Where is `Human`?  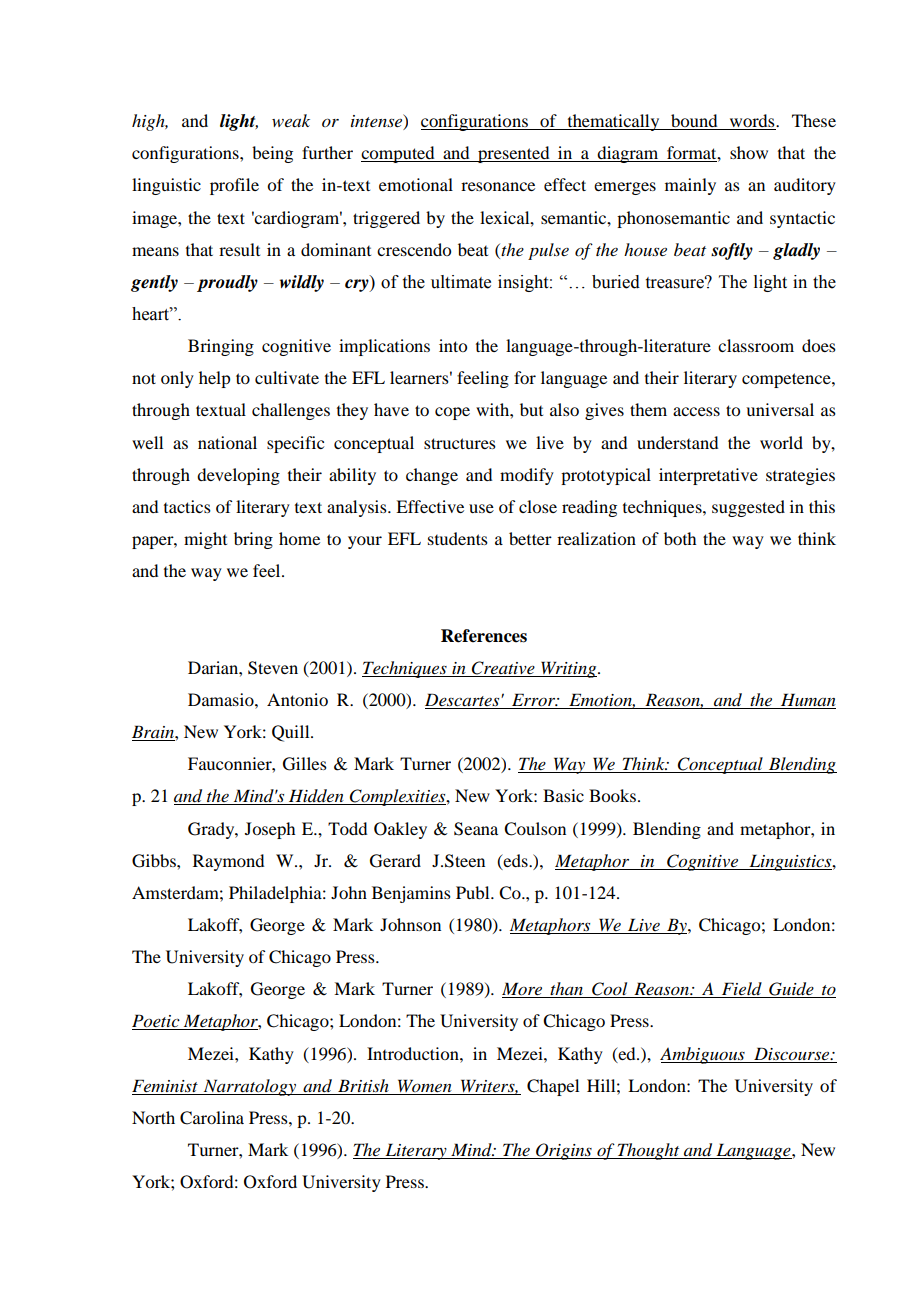
Human is located at coordinates (807, 701).
